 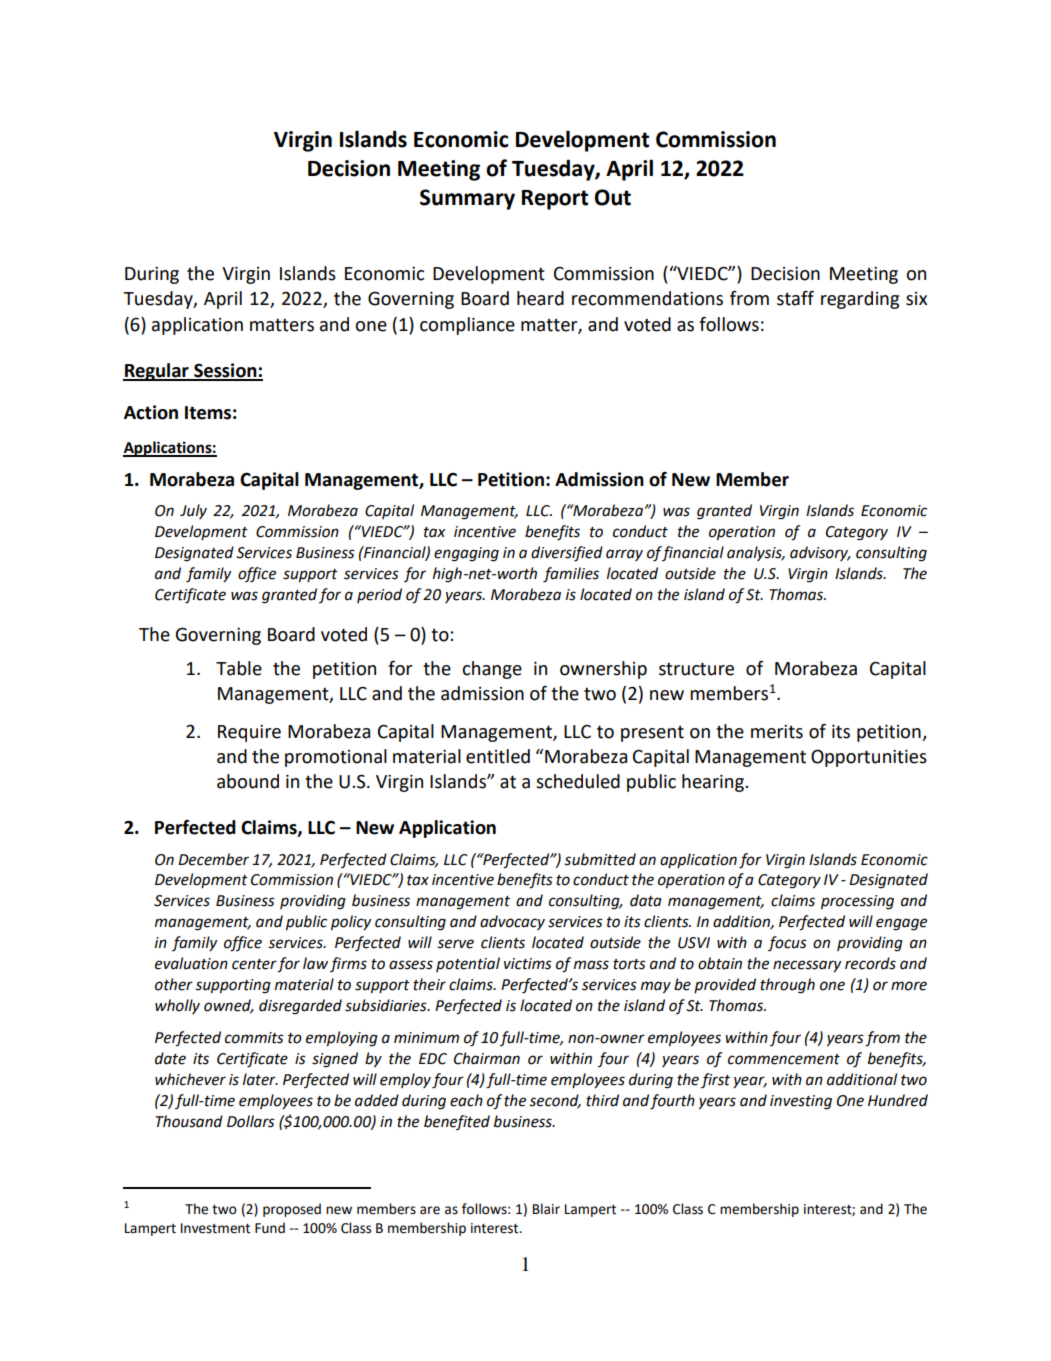 I want to click on Report, so click(x=555, y=200).
